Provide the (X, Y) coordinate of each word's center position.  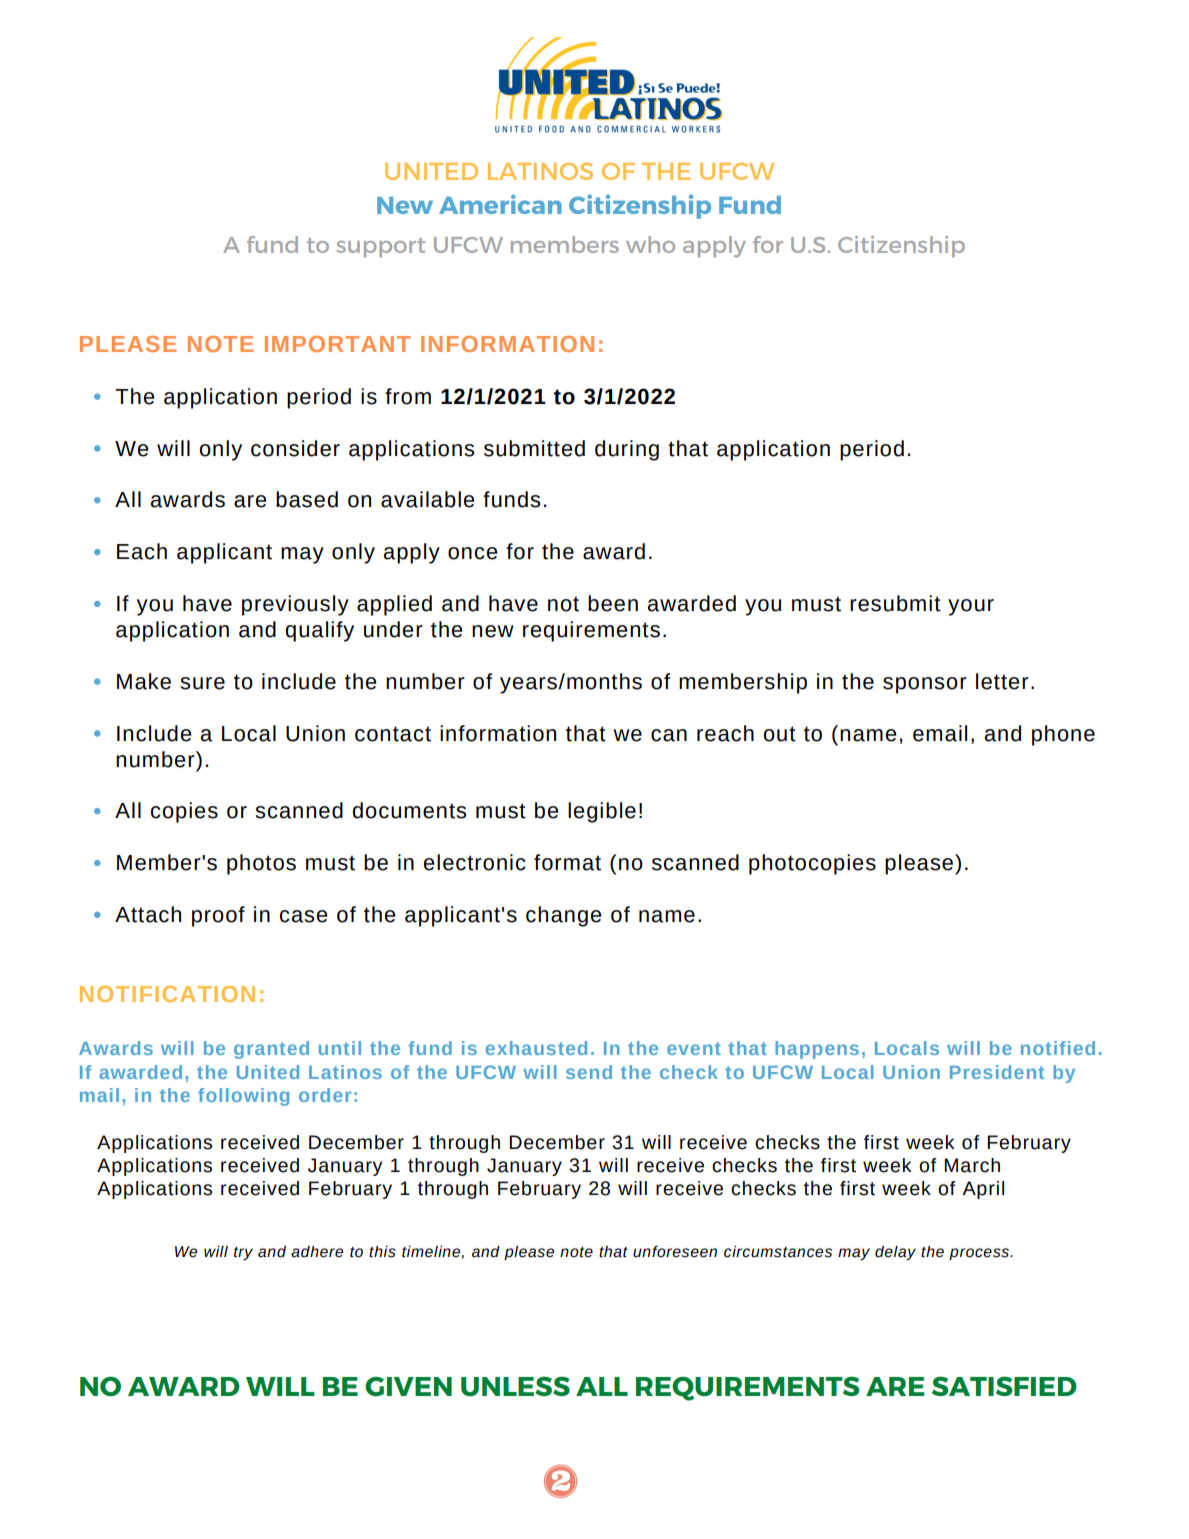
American (500, 204)
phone (1063, 735)
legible (602, 812)
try (243, 1253)
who (650, 244)
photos (261, 864)
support (380, 247)
